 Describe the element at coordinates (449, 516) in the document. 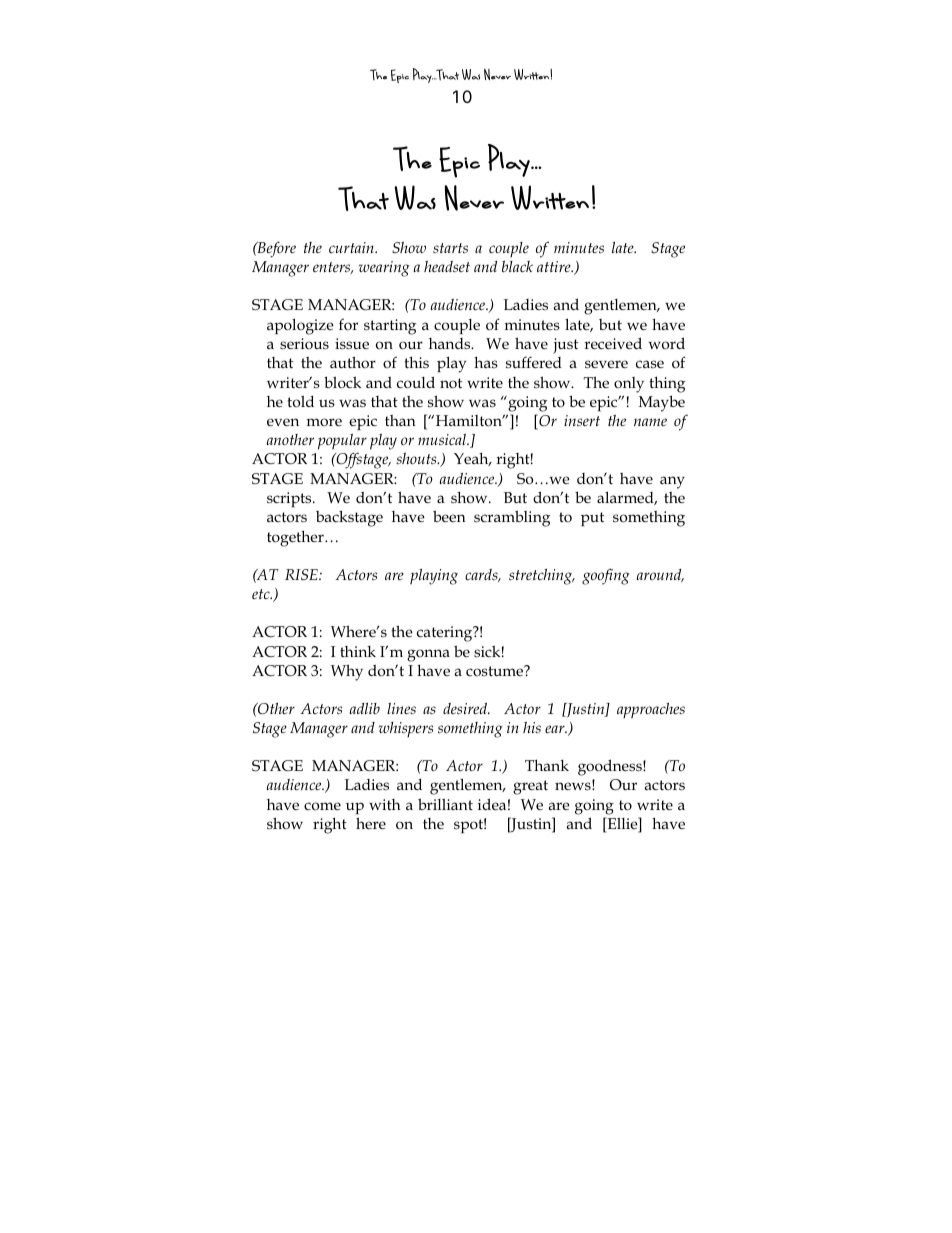

I see `been` at that location.
